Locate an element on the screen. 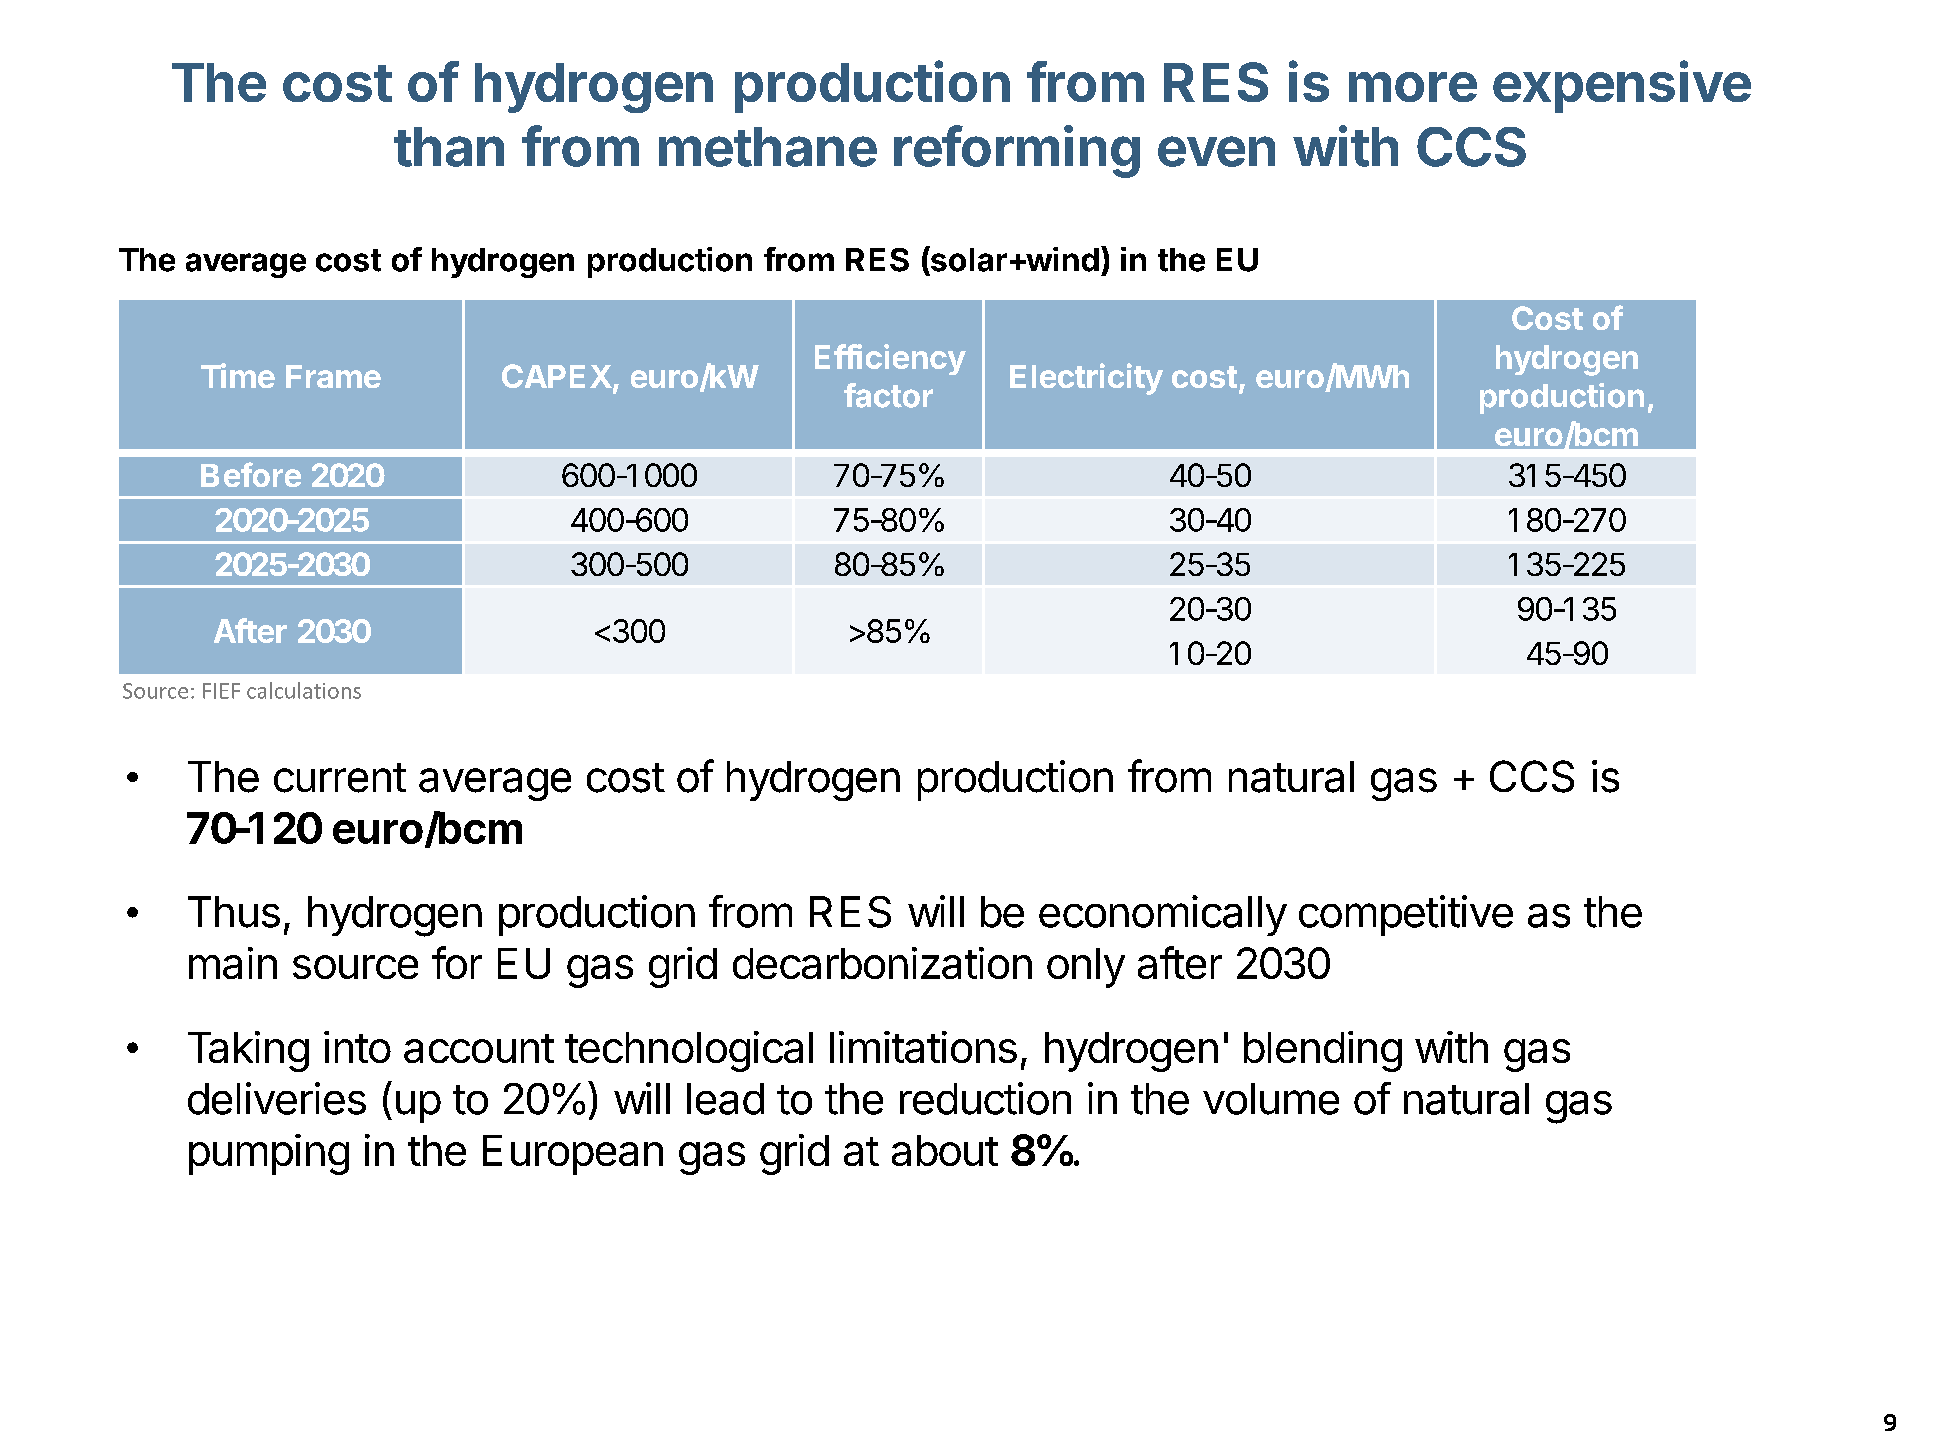 This screenshot has height=1450, width=1933. deliveries is located at coordinates (277, 1098).
